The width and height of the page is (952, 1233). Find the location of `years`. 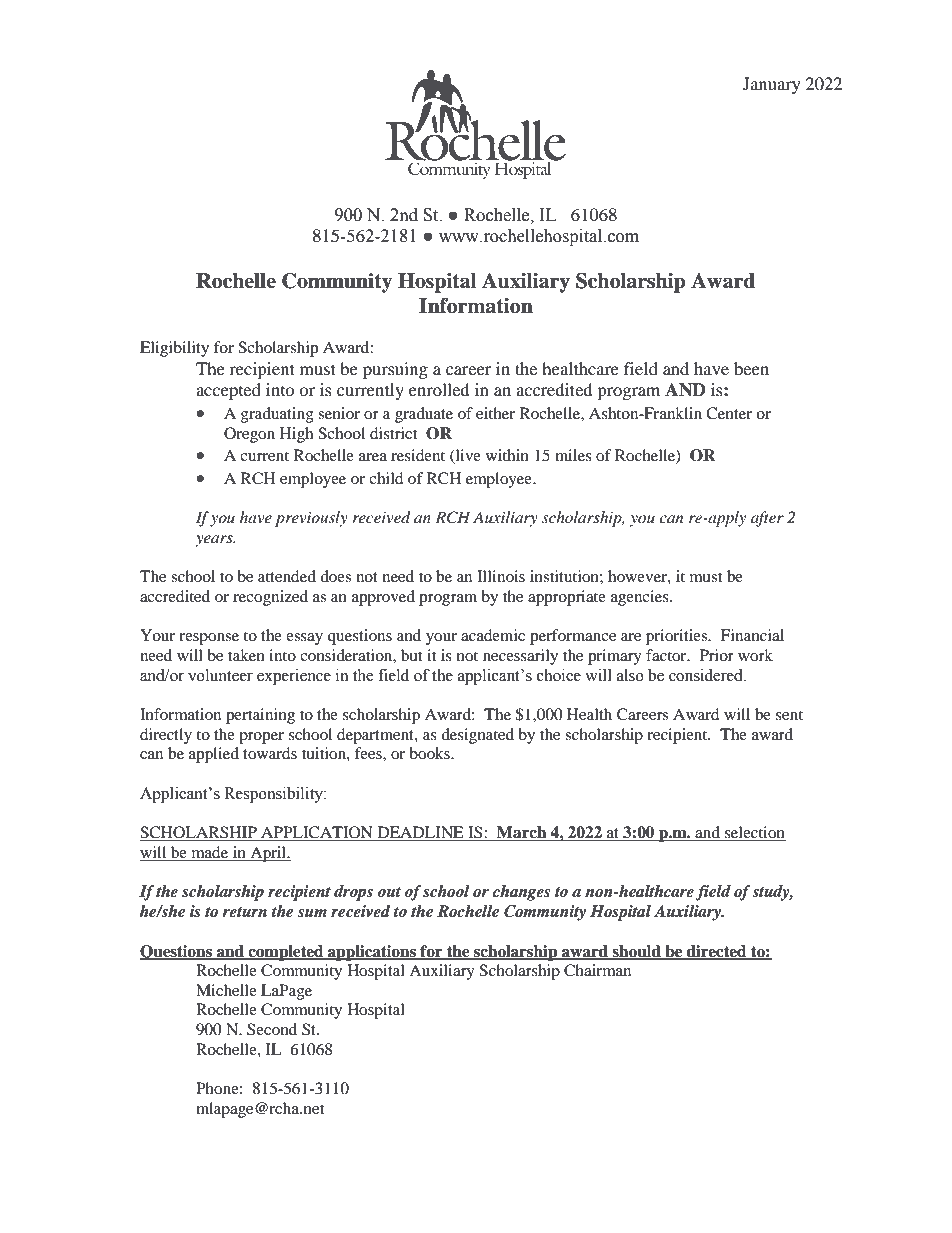

years is located at coordinates (215, 541).
